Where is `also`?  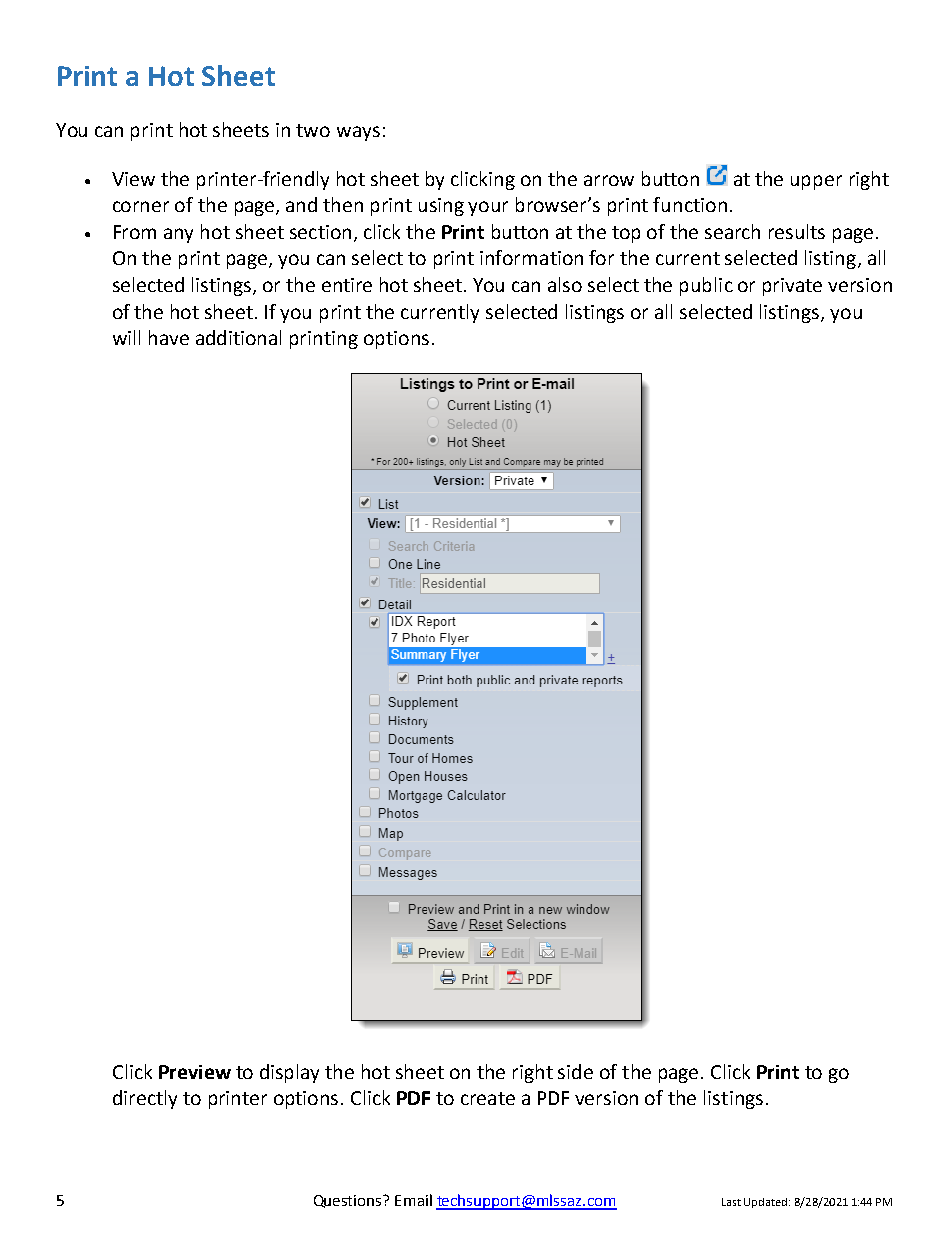
also is located at coordinates (565, 284).
